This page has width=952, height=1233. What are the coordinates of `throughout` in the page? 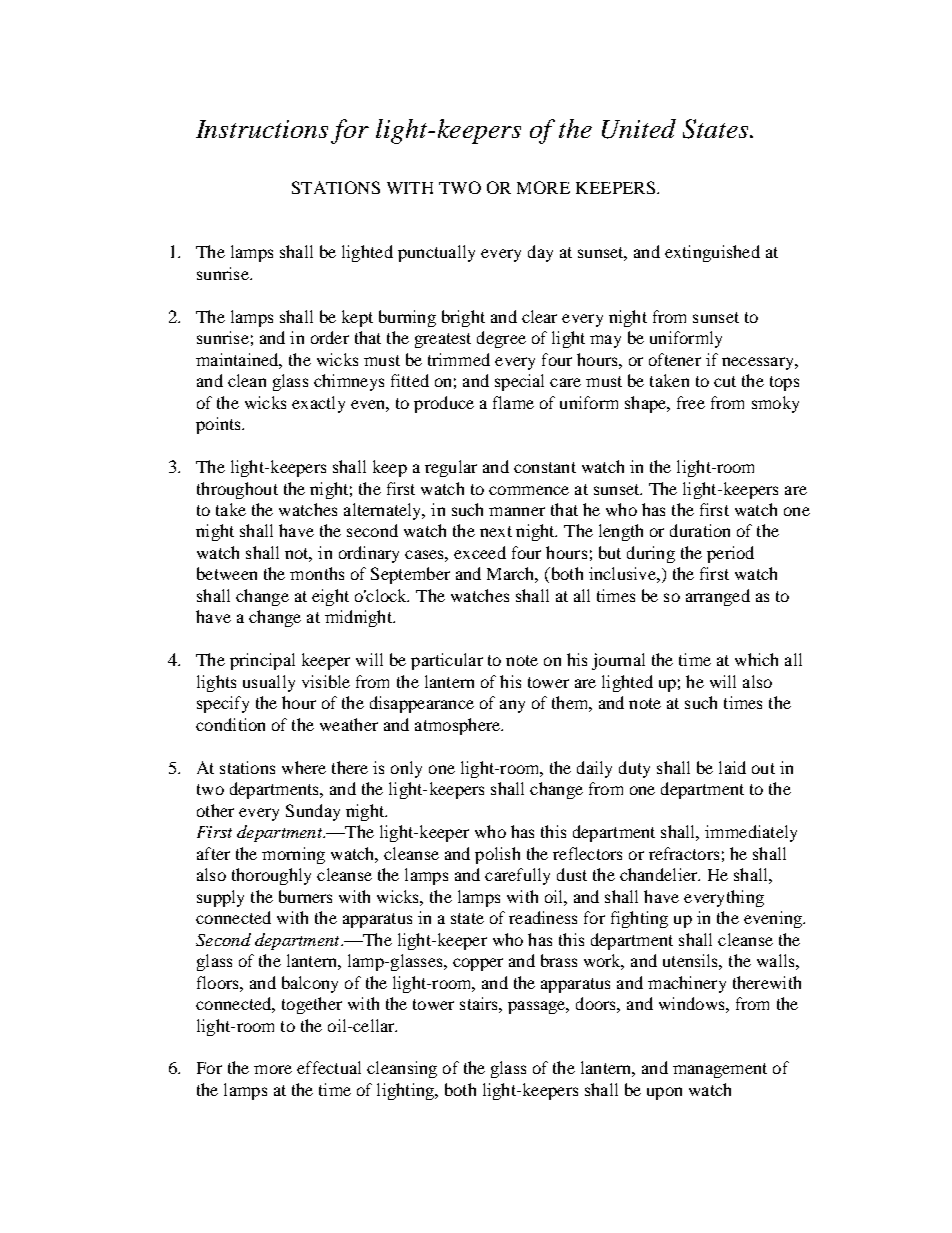 It's located at (237, 490).
